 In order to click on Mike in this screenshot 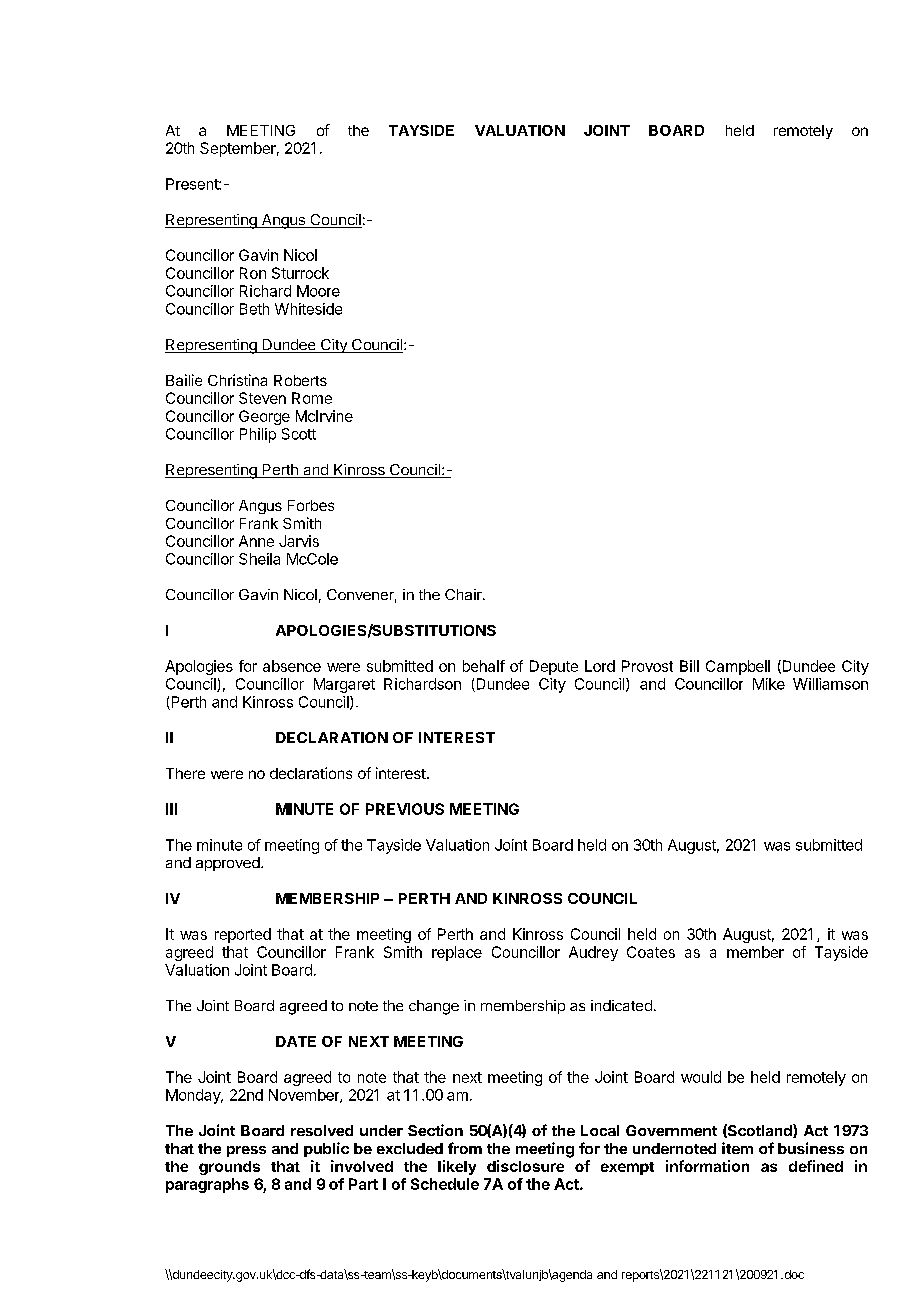, I will do `click(769, 684)`.
